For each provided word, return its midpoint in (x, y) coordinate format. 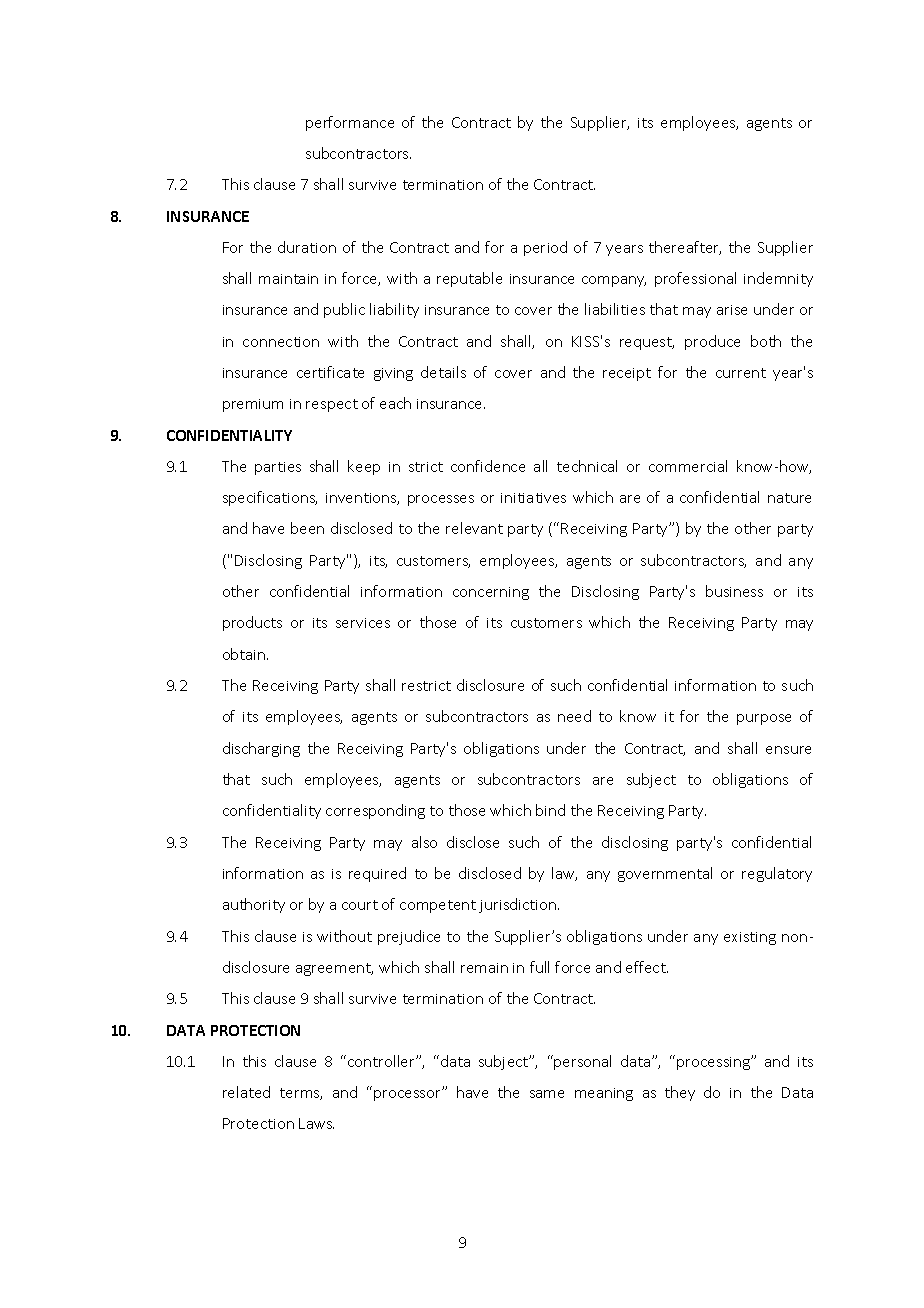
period (545, 248)
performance (350, 123)
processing (715, 1062)
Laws (316, 1123)
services (363, 623)
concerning (491, 593)
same (547, 1094)
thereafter (685, 248)
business (734, 591)
